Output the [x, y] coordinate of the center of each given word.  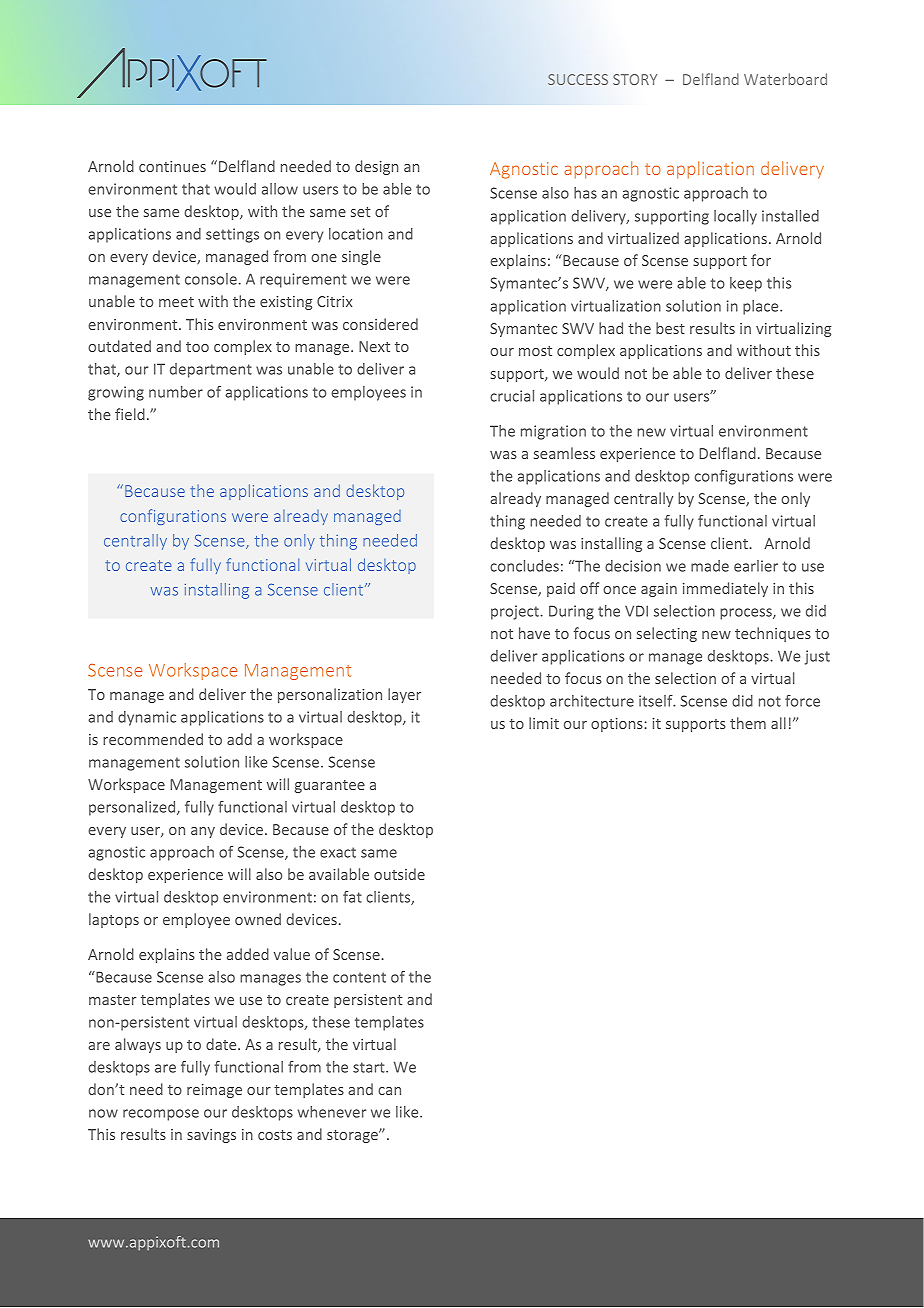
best [670, 328]
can [389, 1091]
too [197, 347]
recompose [161, 1115]
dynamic [147, 718]
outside [399, 874]
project [516, 612]
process [747, 614]
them [748, 723]
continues [172, 166]
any [203, 832]
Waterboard [785, 79]
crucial [512, 396]
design [376, 167]
